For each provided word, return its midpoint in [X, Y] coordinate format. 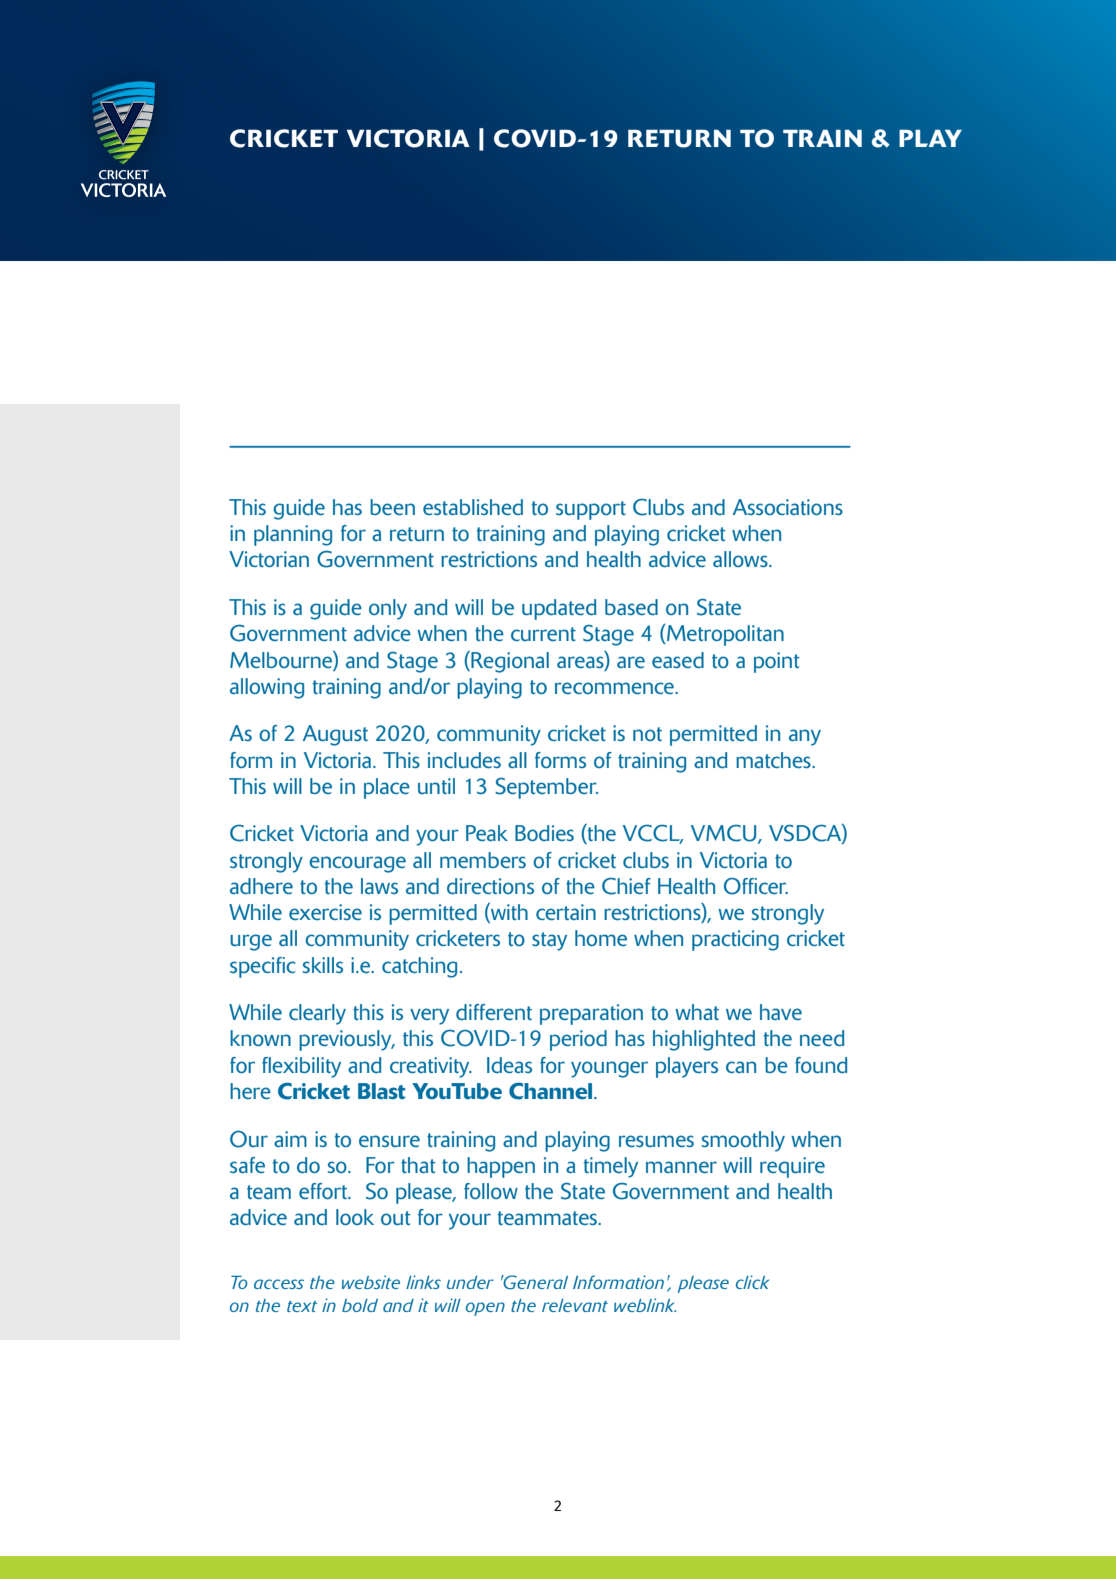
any [805, 737]
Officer [756, 886]
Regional [509, 662]
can [741, 1067]
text [302, 1306]
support [591, 510]
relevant [575, 1305]
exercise [325, 912]
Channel [552, 1091]
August [335, 735]
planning [293, 535]
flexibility [301, 1067]
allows [741, 559]
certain [566, 912]
